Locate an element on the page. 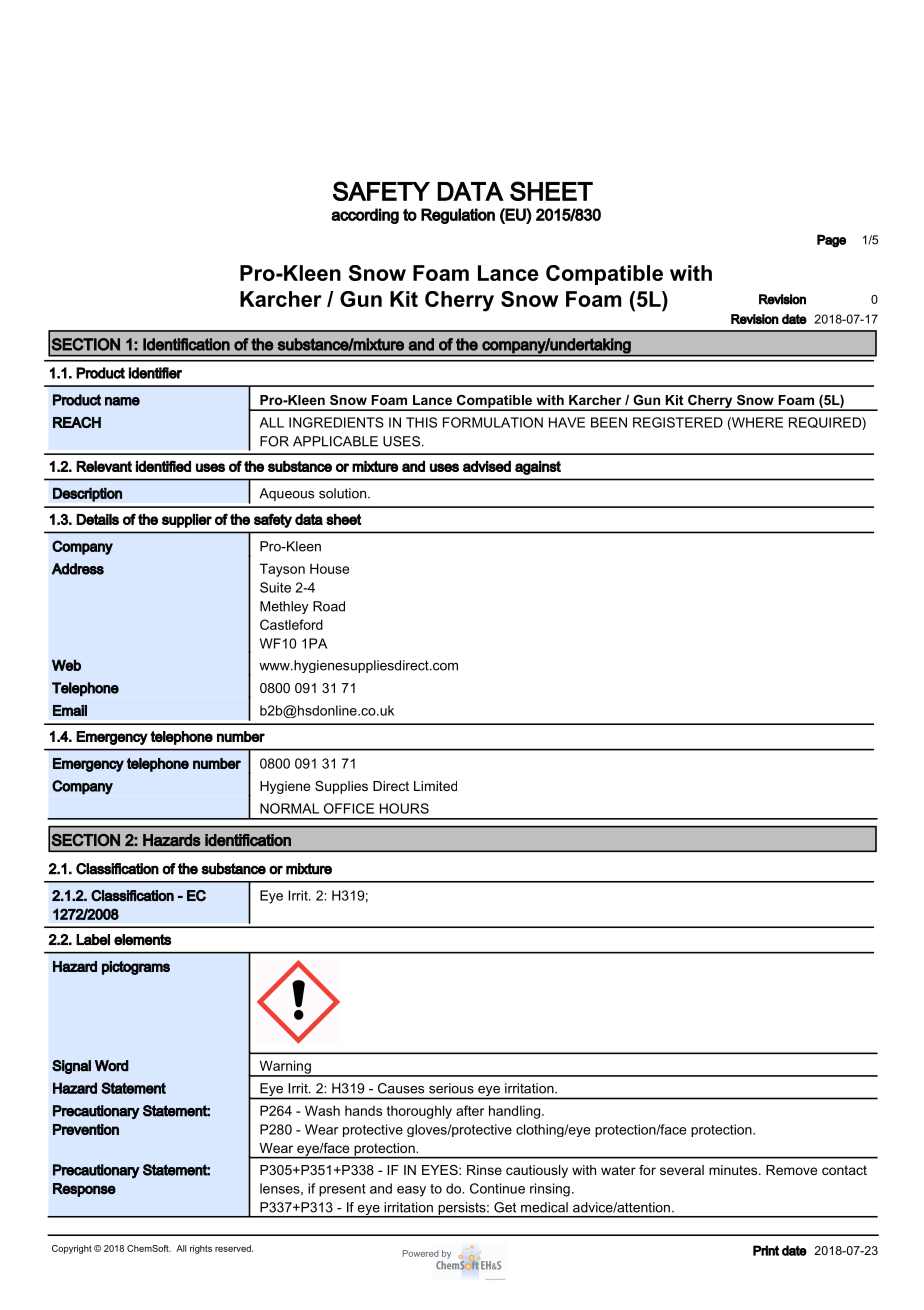 This image has height=1310, width=924. Print is located at coordinates (766, 1250).
